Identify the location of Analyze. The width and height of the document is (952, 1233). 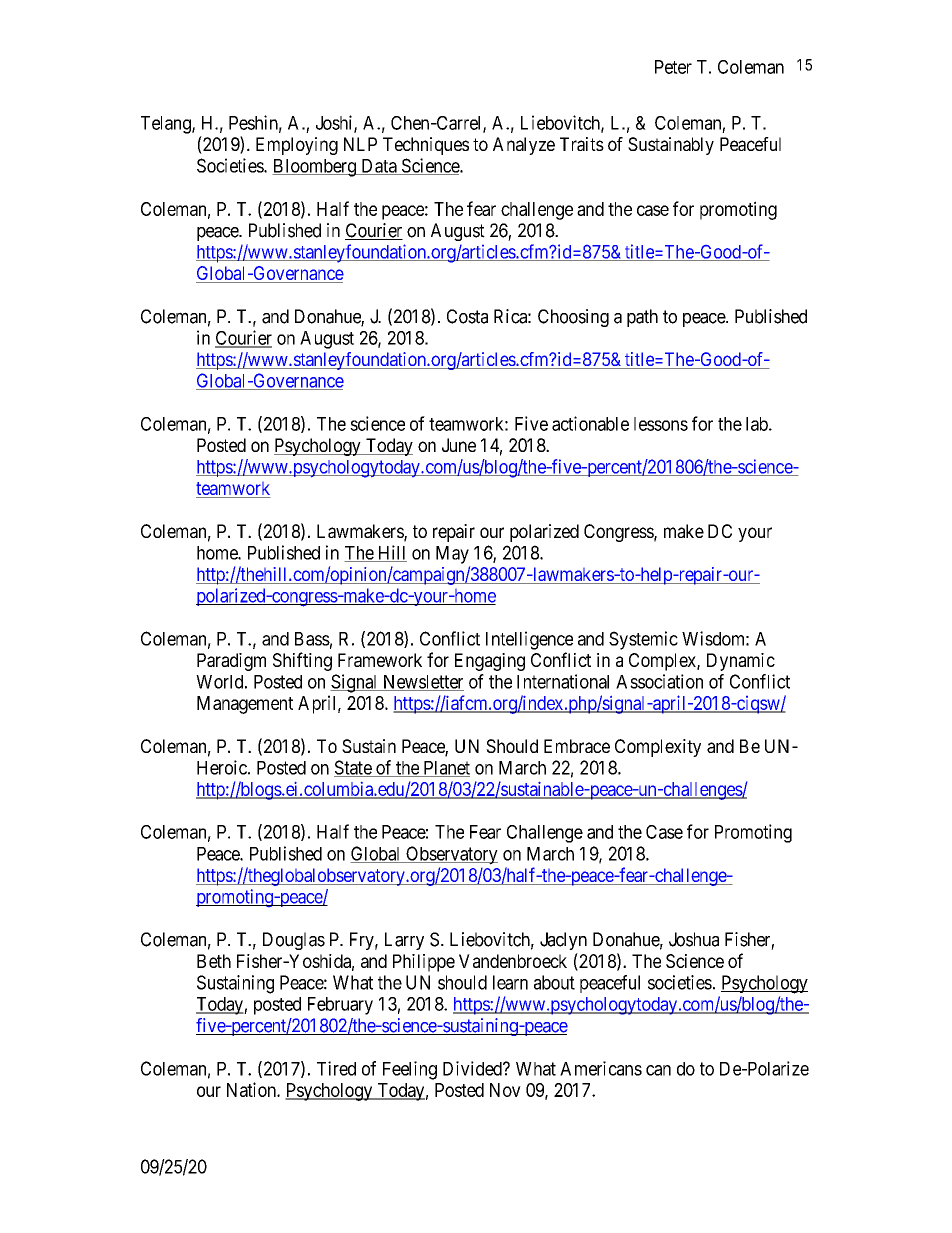
(524, 146).
